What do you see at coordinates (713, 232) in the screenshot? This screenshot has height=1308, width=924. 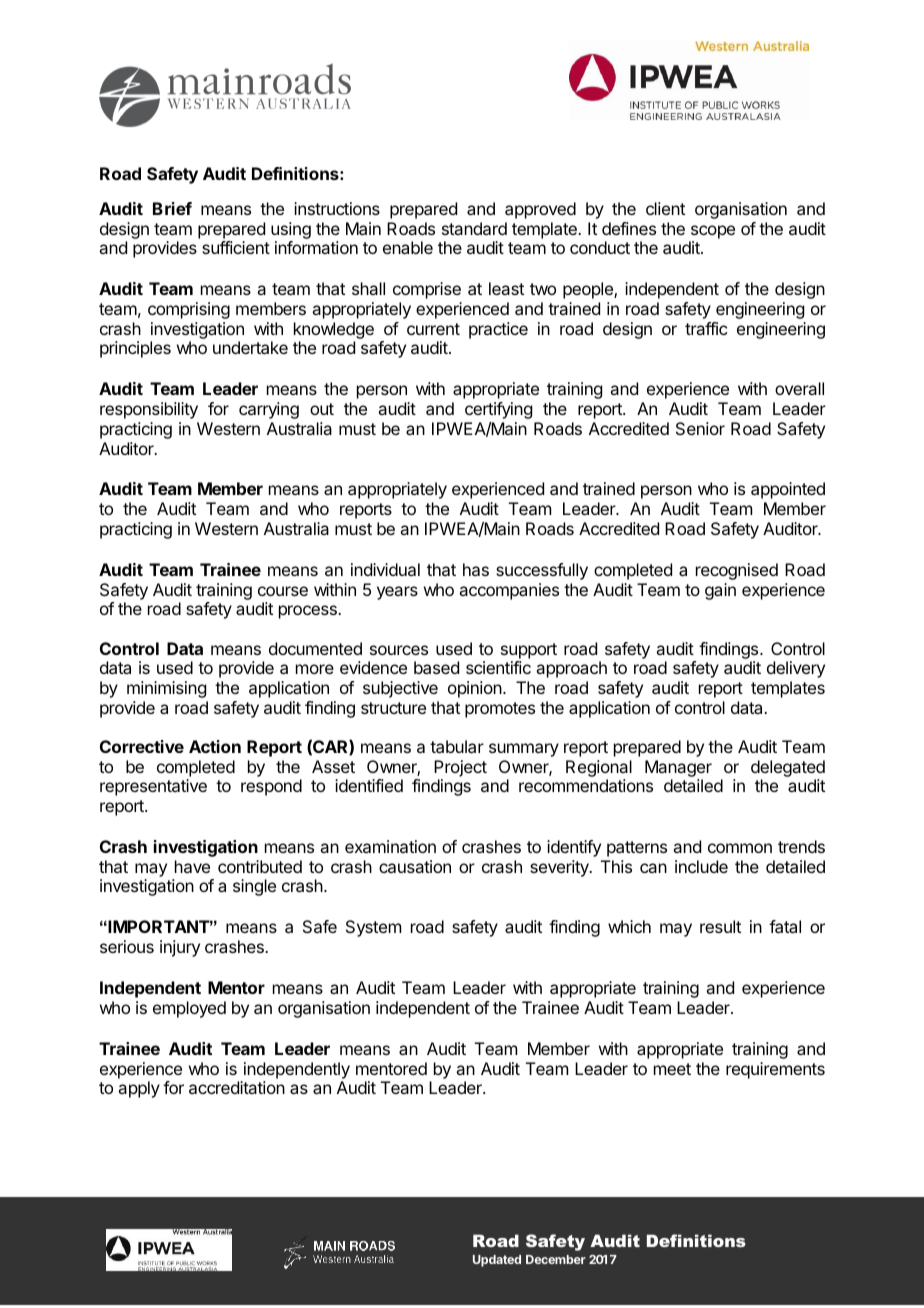 I see `scope` at bounding box center [713, 232].
